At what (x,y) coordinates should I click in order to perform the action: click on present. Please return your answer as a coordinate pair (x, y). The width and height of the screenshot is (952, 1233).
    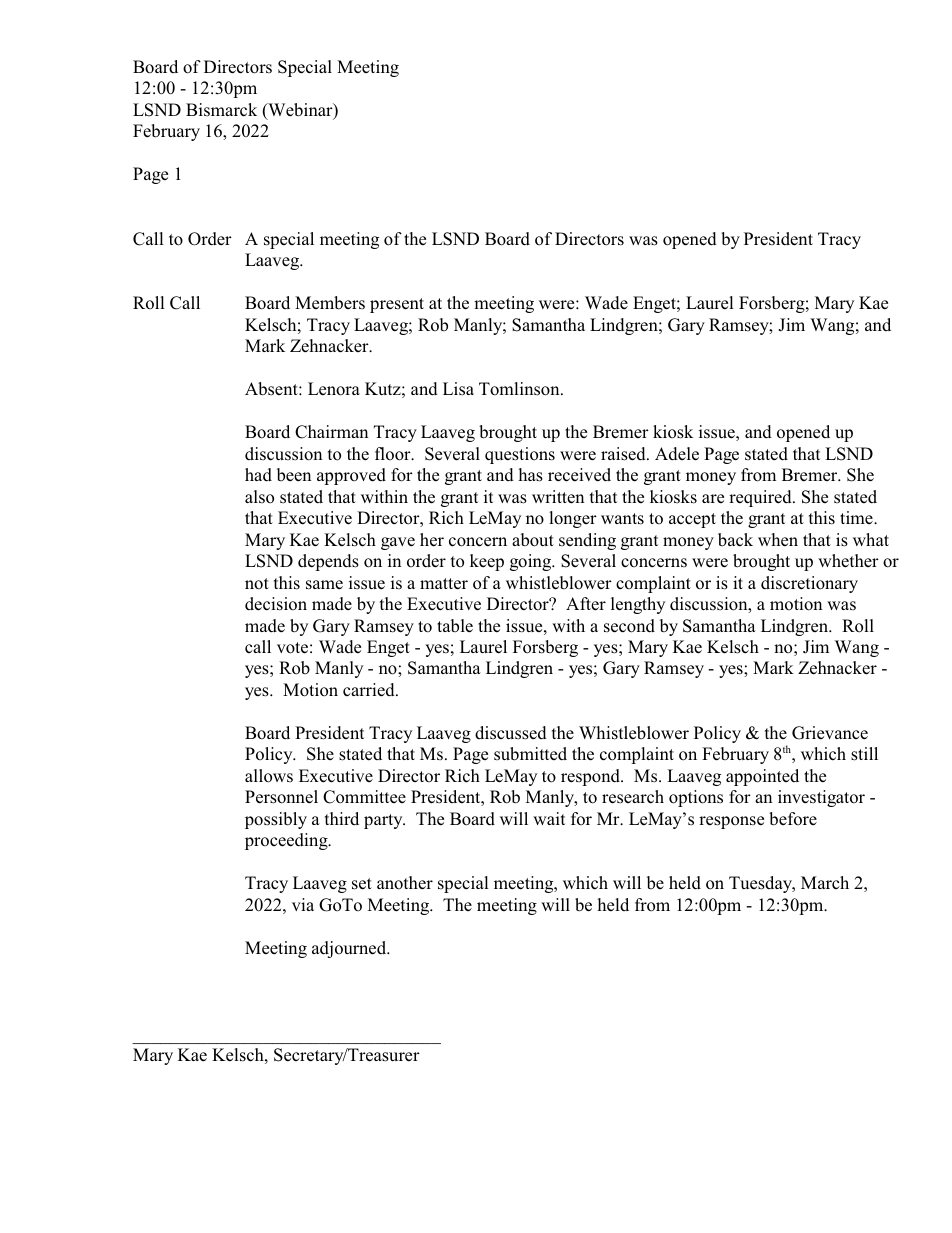
    Looking at the image, I should click on (397, 305).
